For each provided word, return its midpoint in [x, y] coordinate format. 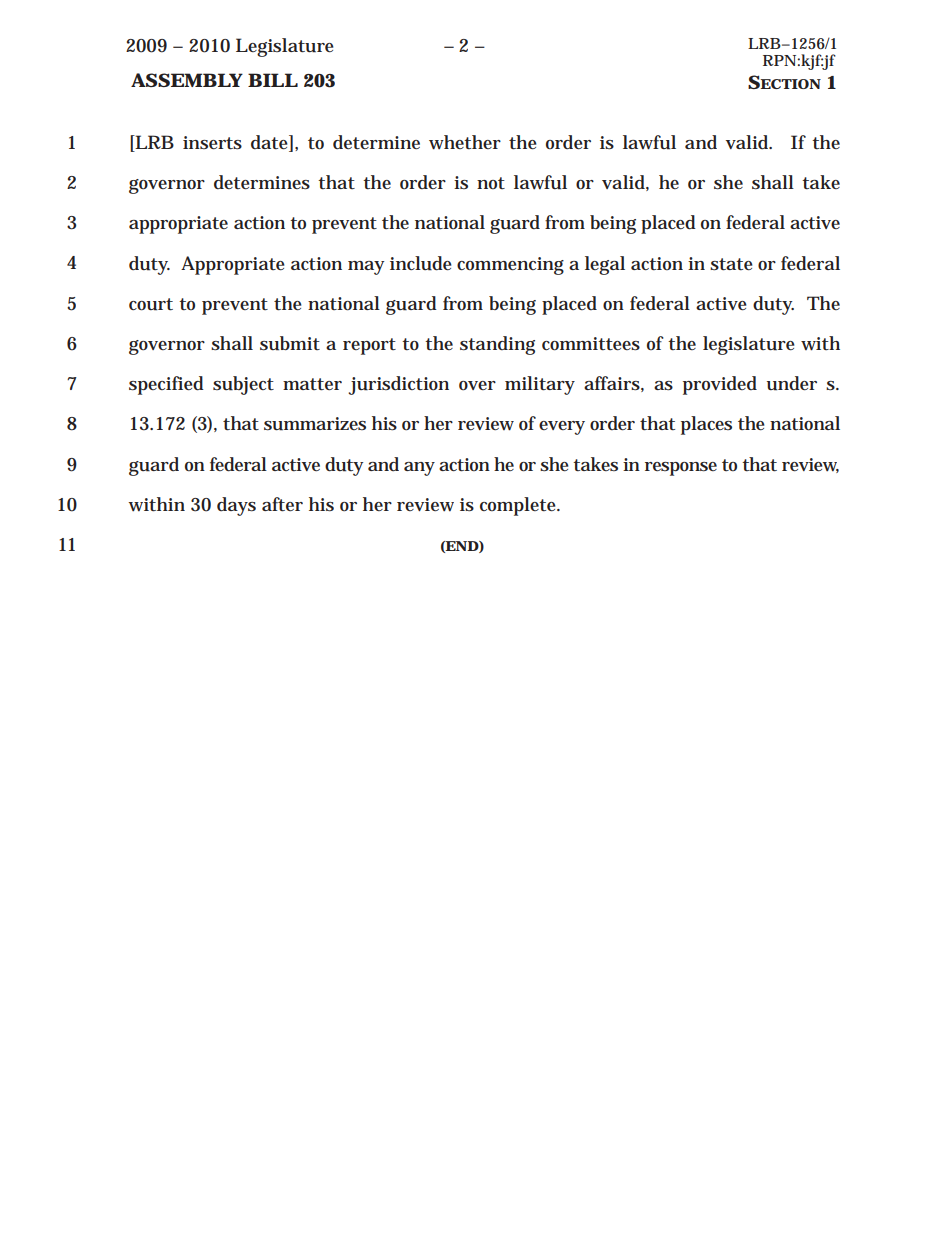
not [491, 183]
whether [465, 142]
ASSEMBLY [187, 80]
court [151, 304]
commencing [510, 266]
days [236, 506]
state [731, 264]
